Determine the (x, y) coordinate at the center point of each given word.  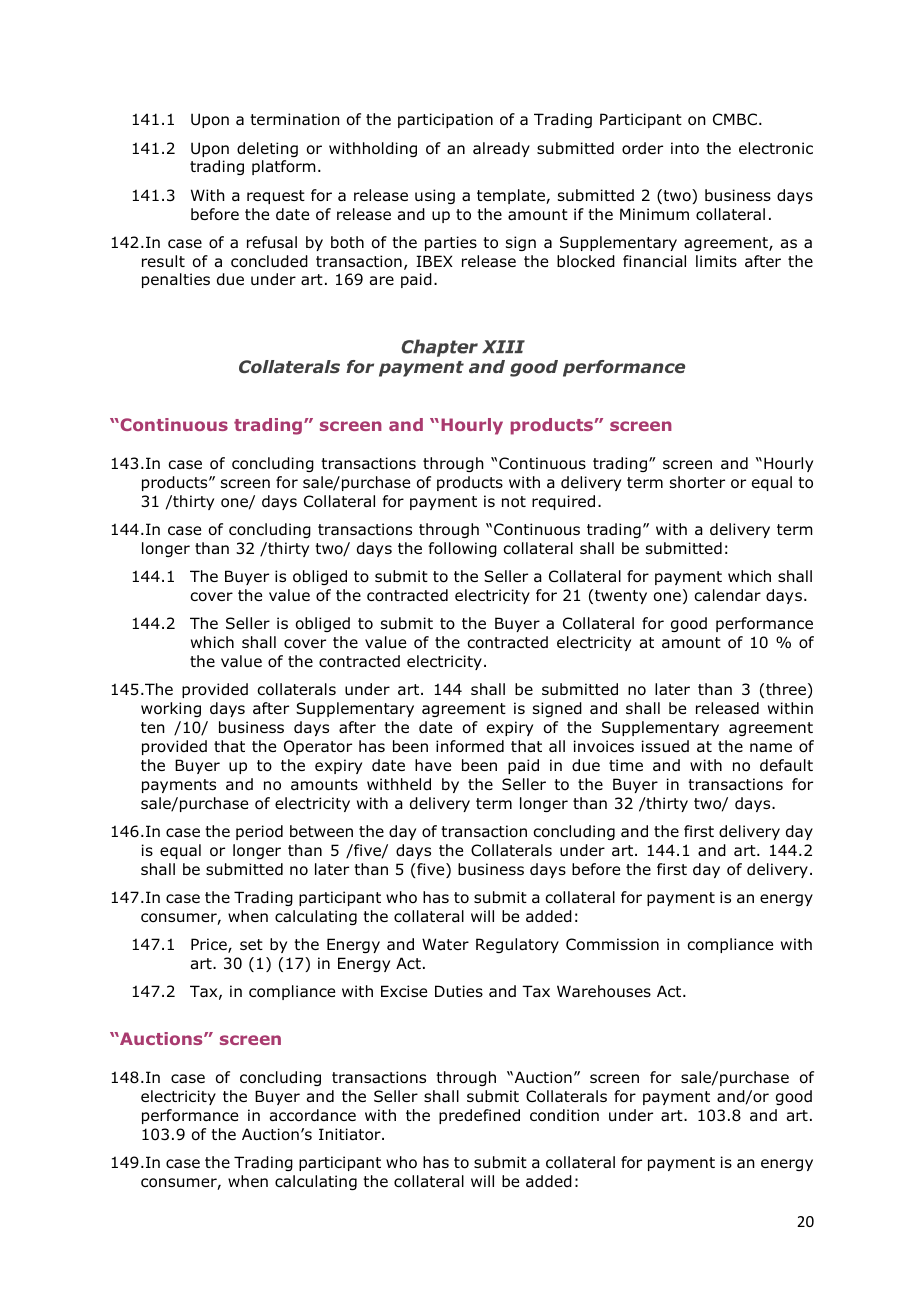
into (685, 148)
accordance (313, 1115)
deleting (267, 149)
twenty (621, 597)
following (463, 549)
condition (564, 1115)
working (171, 709)
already (501, 149)
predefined (479, 1116)
